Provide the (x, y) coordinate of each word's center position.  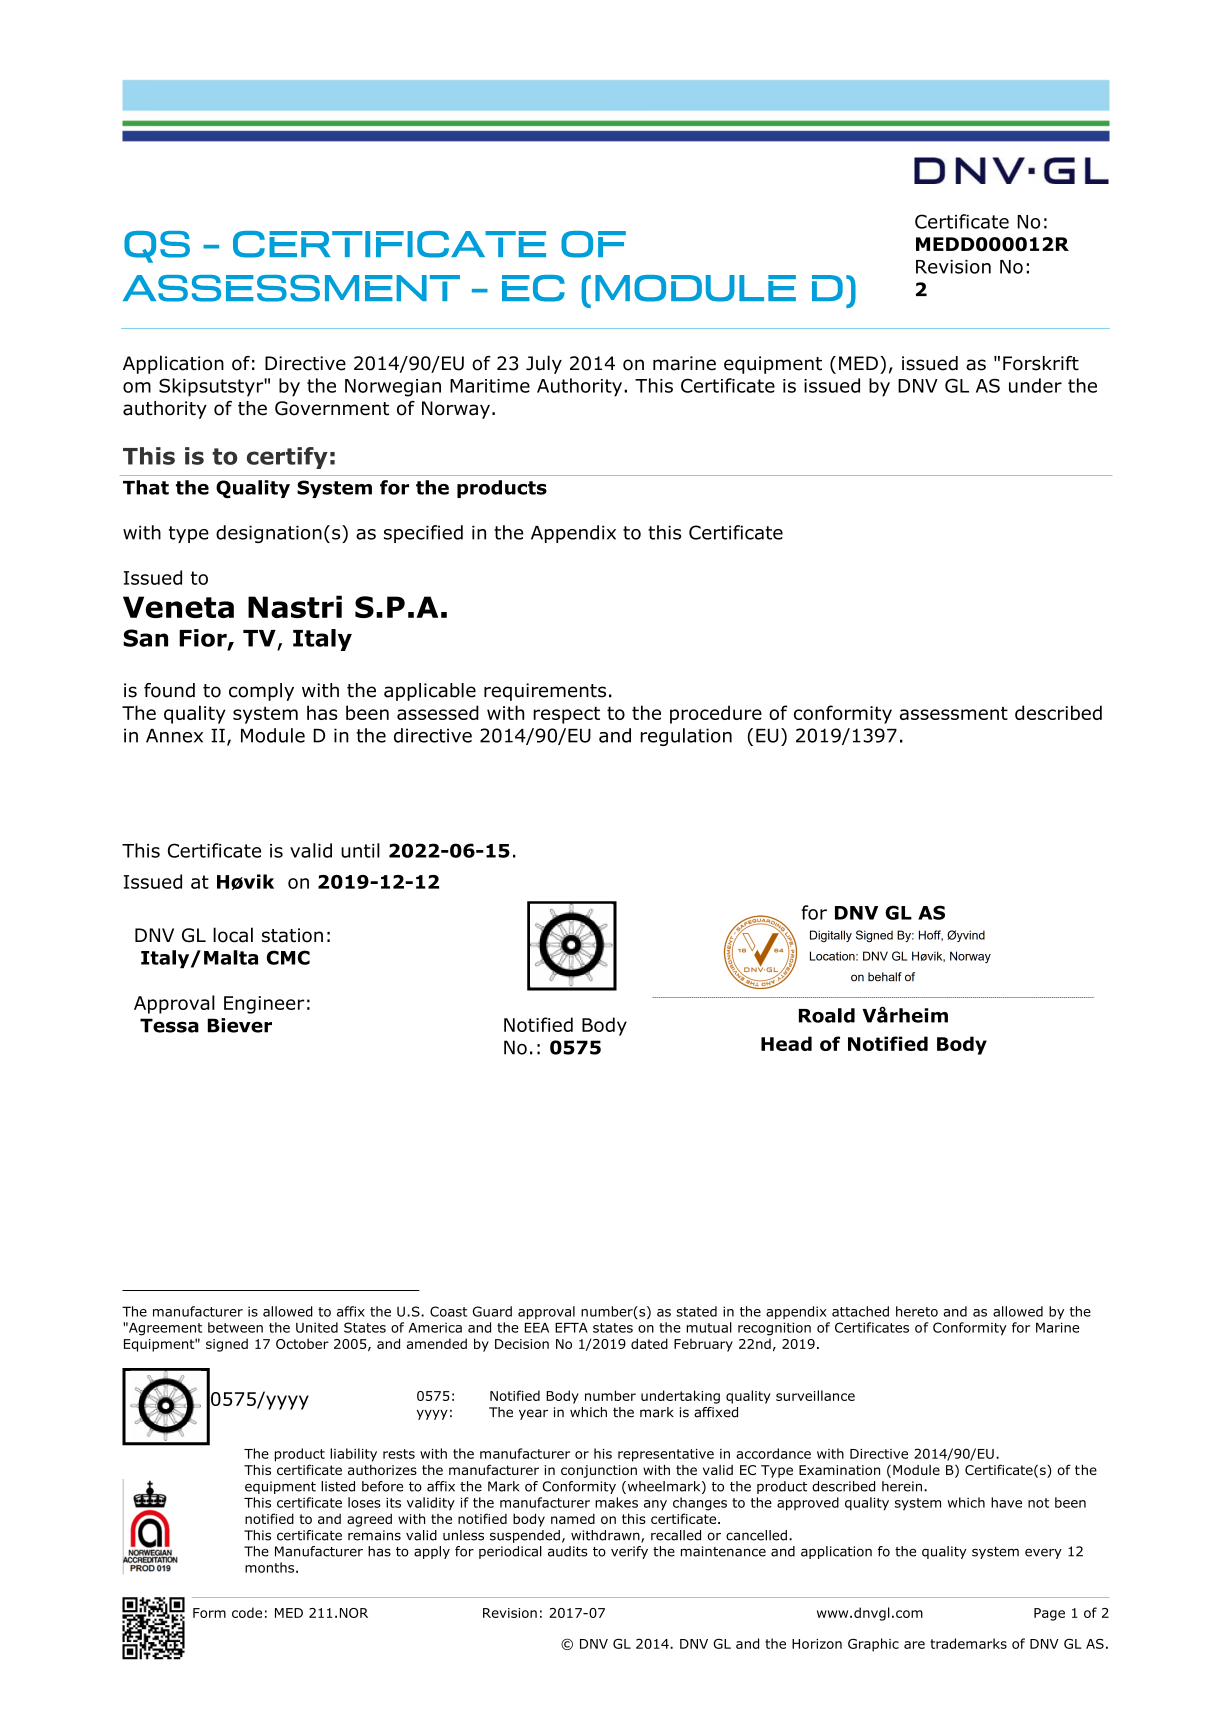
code (247, 1612)
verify (629, 1552)
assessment (954, 713)
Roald (827, 1015)
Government (332, 408)
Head (786, 1043)
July (544, 364)
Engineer (264, 1005)
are (914, 1645)
